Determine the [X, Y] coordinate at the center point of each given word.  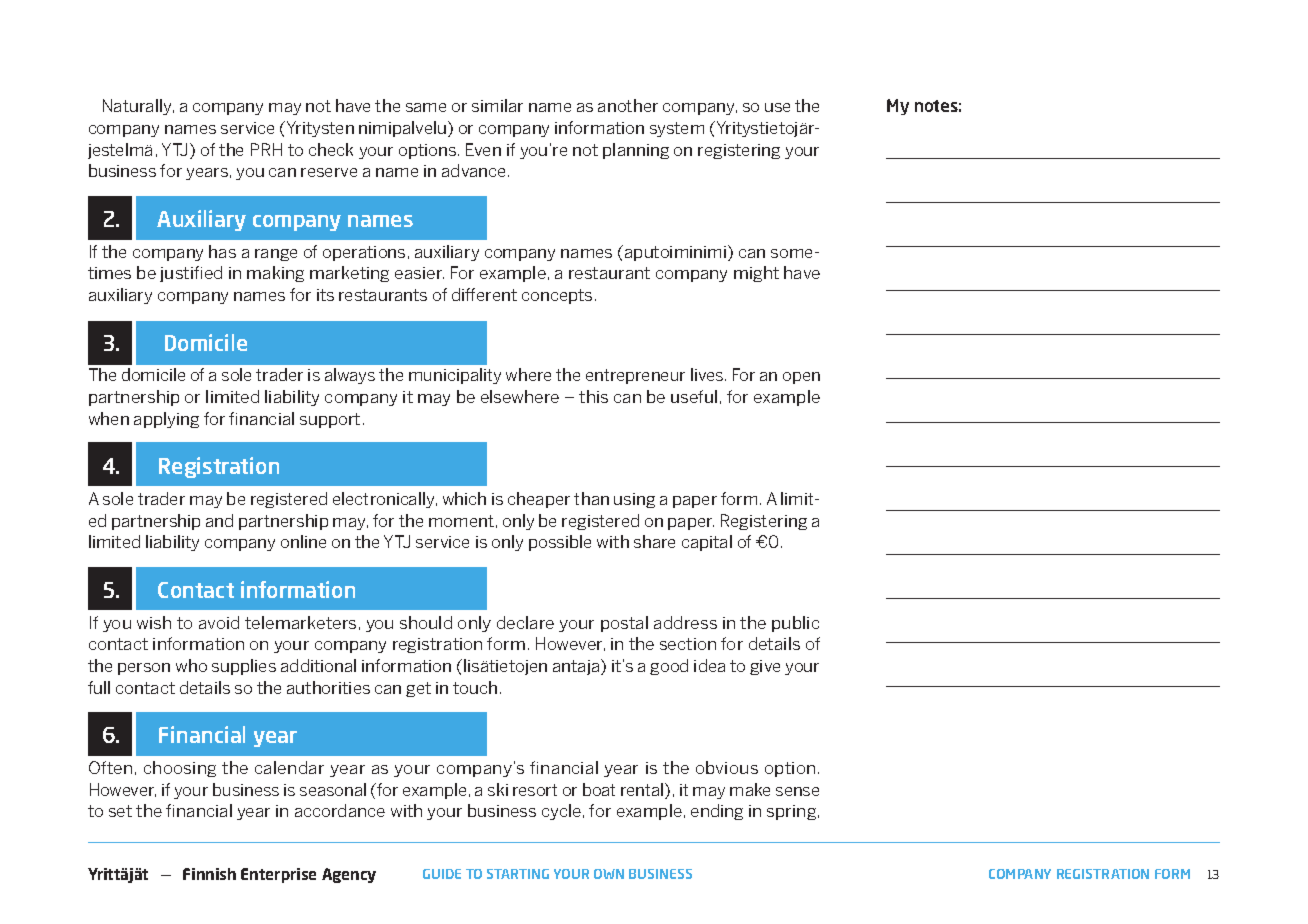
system [677, 129]
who [191, 665]
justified [191, 274]
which [464, 498]
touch [475, 687]
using [634, 500]
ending [717, 812]
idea [709, 665]
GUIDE [442, 874]
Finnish [209, 874]
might [756, 274]
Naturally [138, 107]
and [219, 520]
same [426, 107]
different [484, 294]
